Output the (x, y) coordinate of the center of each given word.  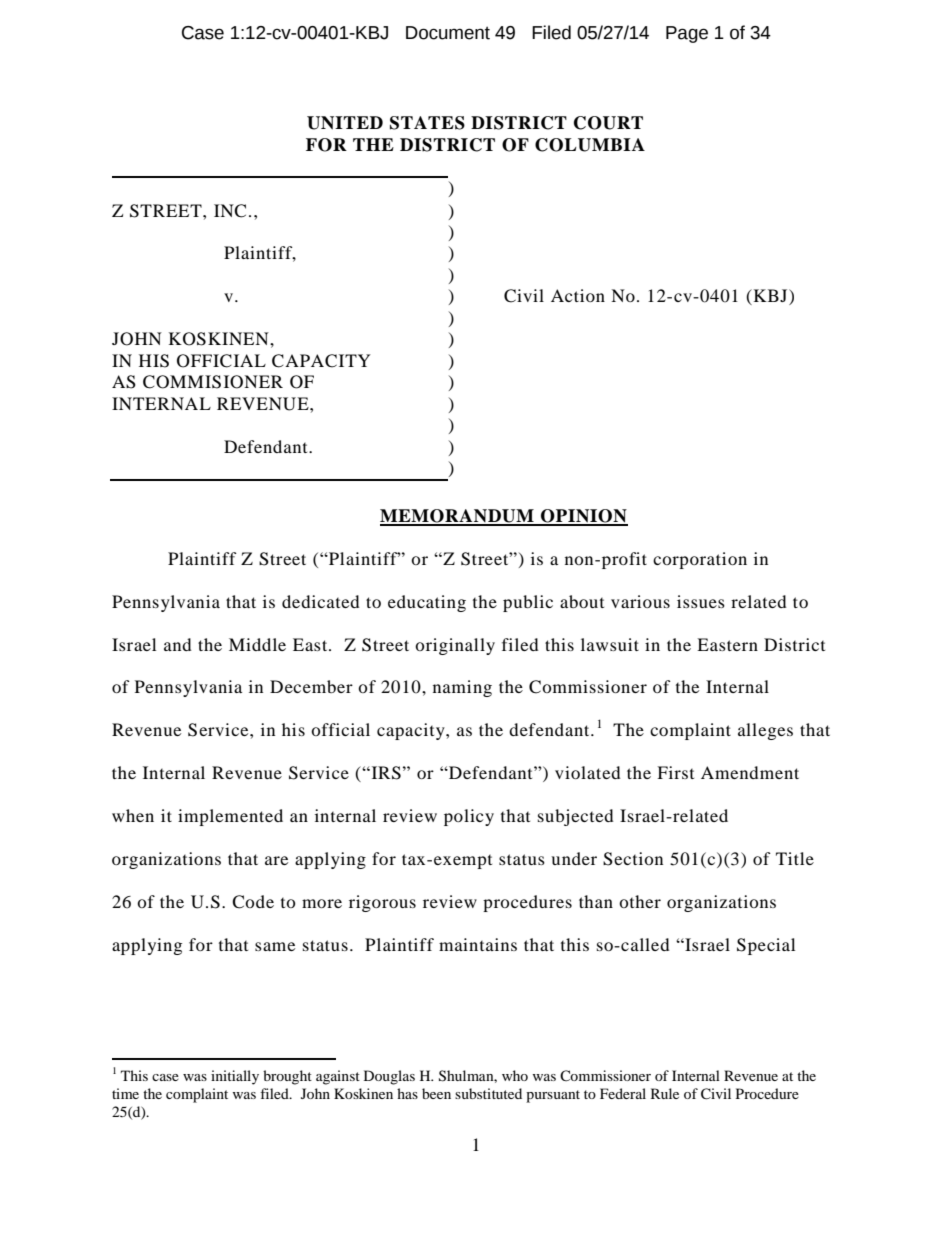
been (436, 1093)
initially (235, 1077)
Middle (257, 644)
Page (687, 34)
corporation (700, 560)
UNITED (345, 123)
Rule (665, 1093)
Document (448, 33)
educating (427, 603)
